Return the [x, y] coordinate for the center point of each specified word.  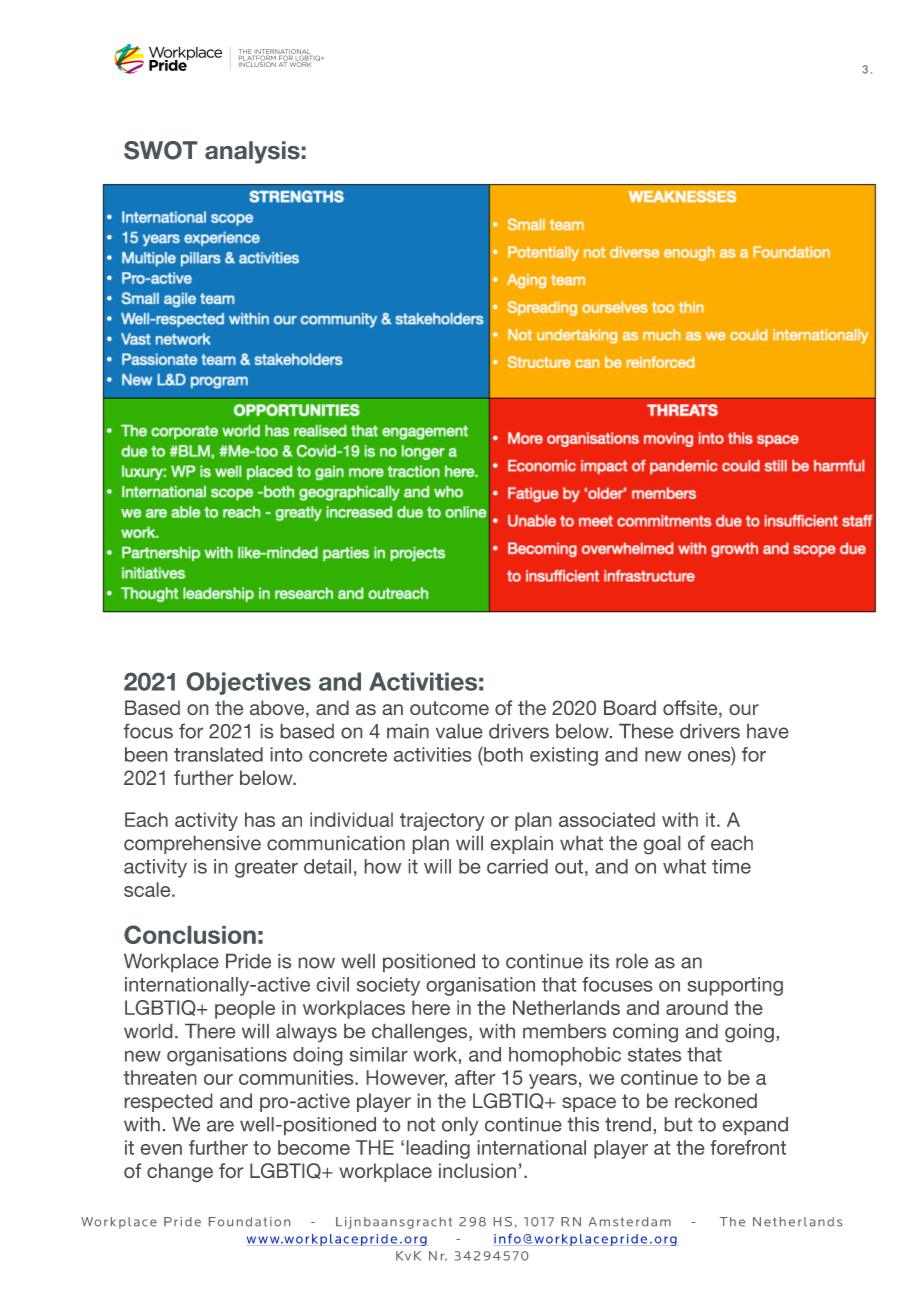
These [646, 731]
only [460, 1126]
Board [630, 707]
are [220, 1126]
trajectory [442, 821]
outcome [449, 708]
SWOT [160, 150]
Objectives [249, 683]
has [260, 819]
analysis [252, 152]
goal [662, 845]
